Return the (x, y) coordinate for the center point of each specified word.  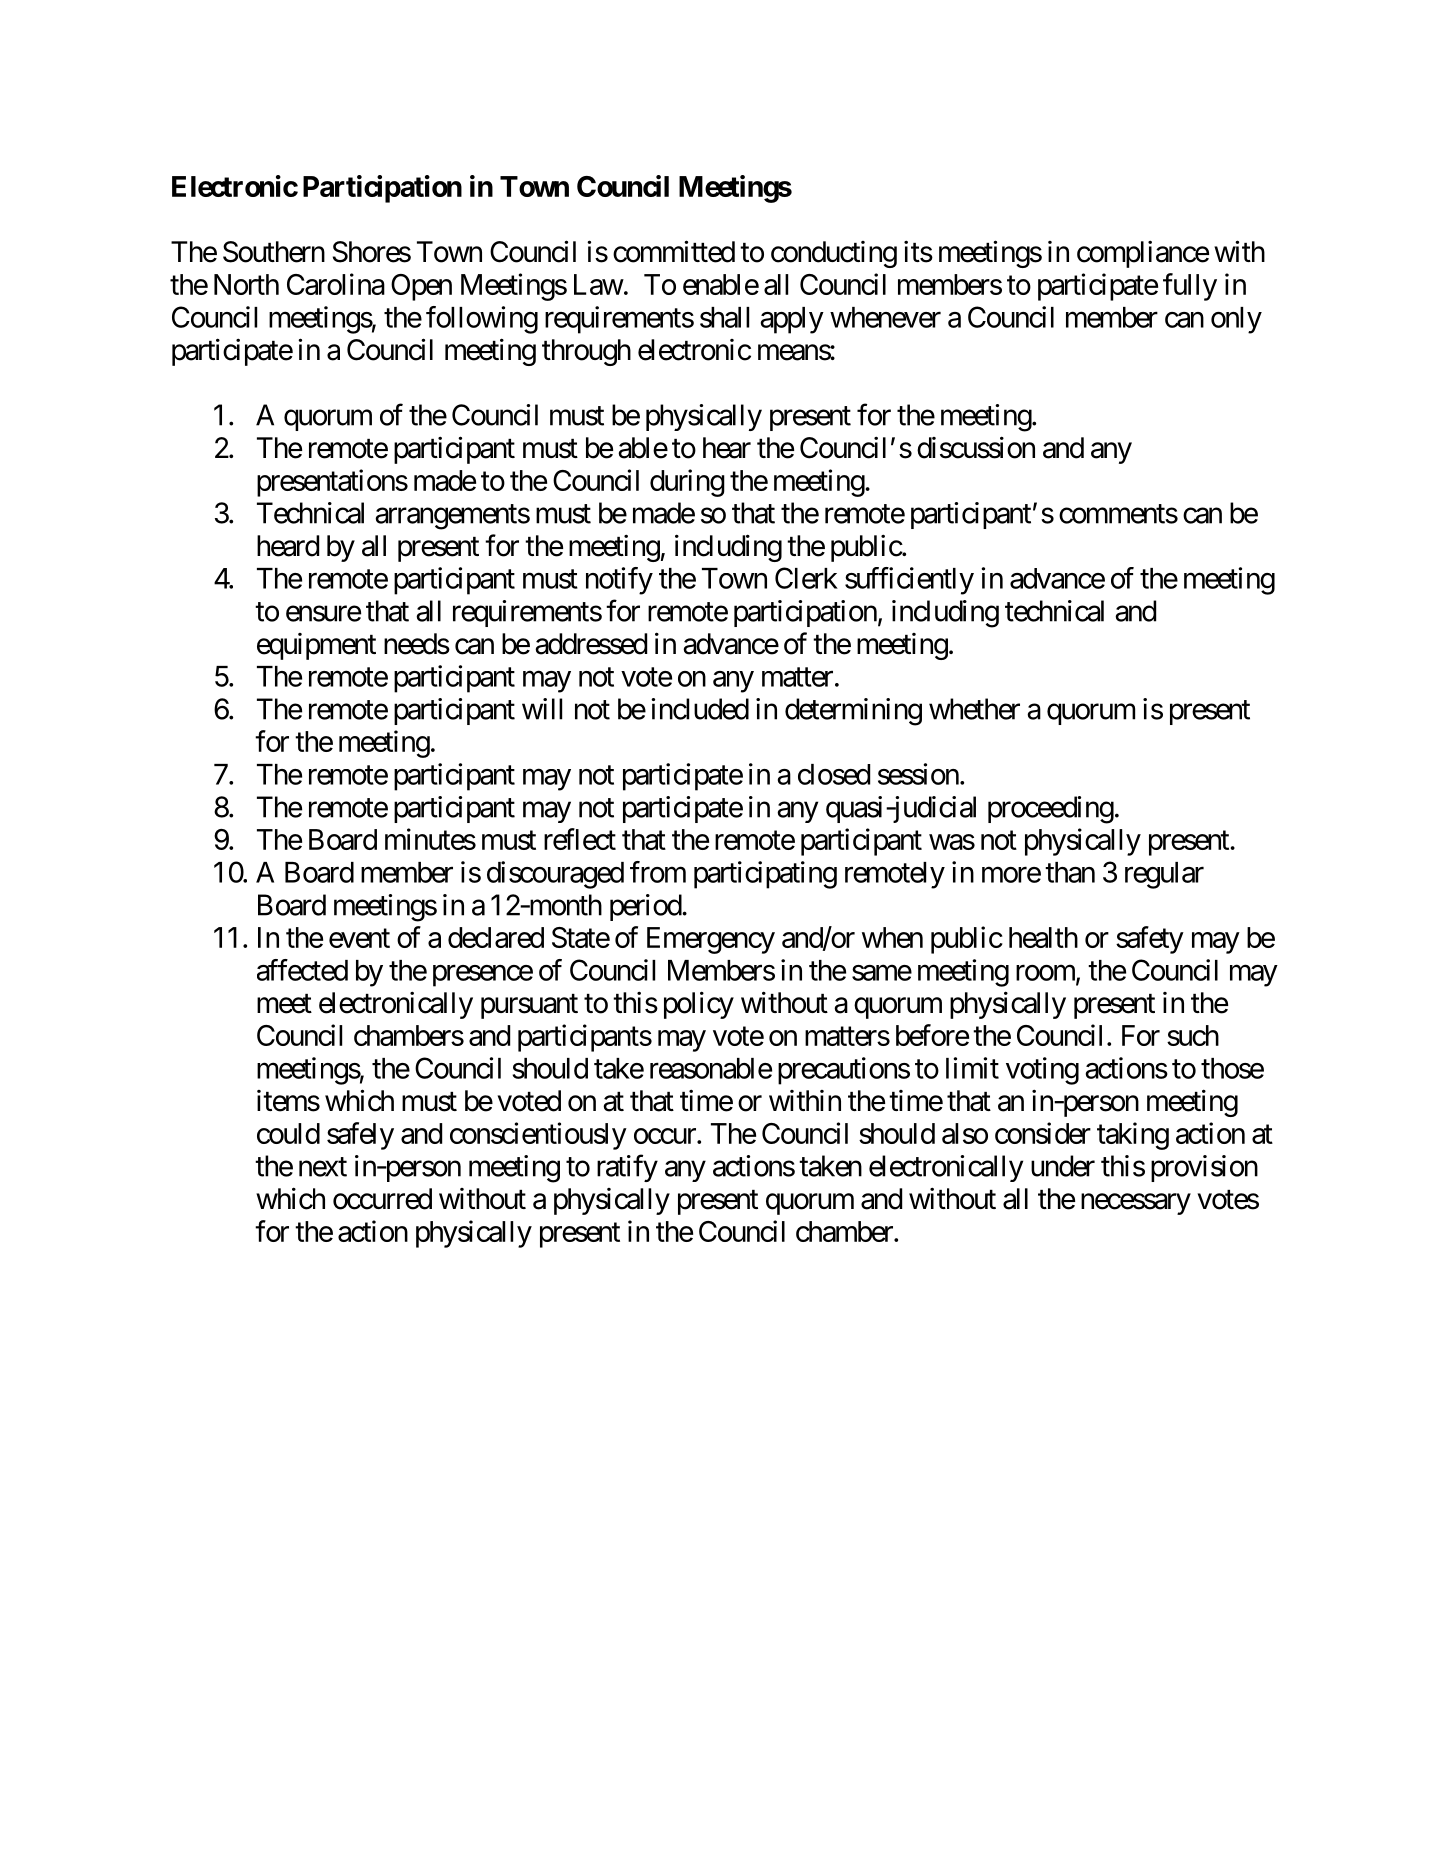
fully (1190, 287)
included (700, 709)
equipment (316, 646)
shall (724, 317)
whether (974, 709)
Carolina (336, 284)
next (323, 1167)
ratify (627, 1168)
